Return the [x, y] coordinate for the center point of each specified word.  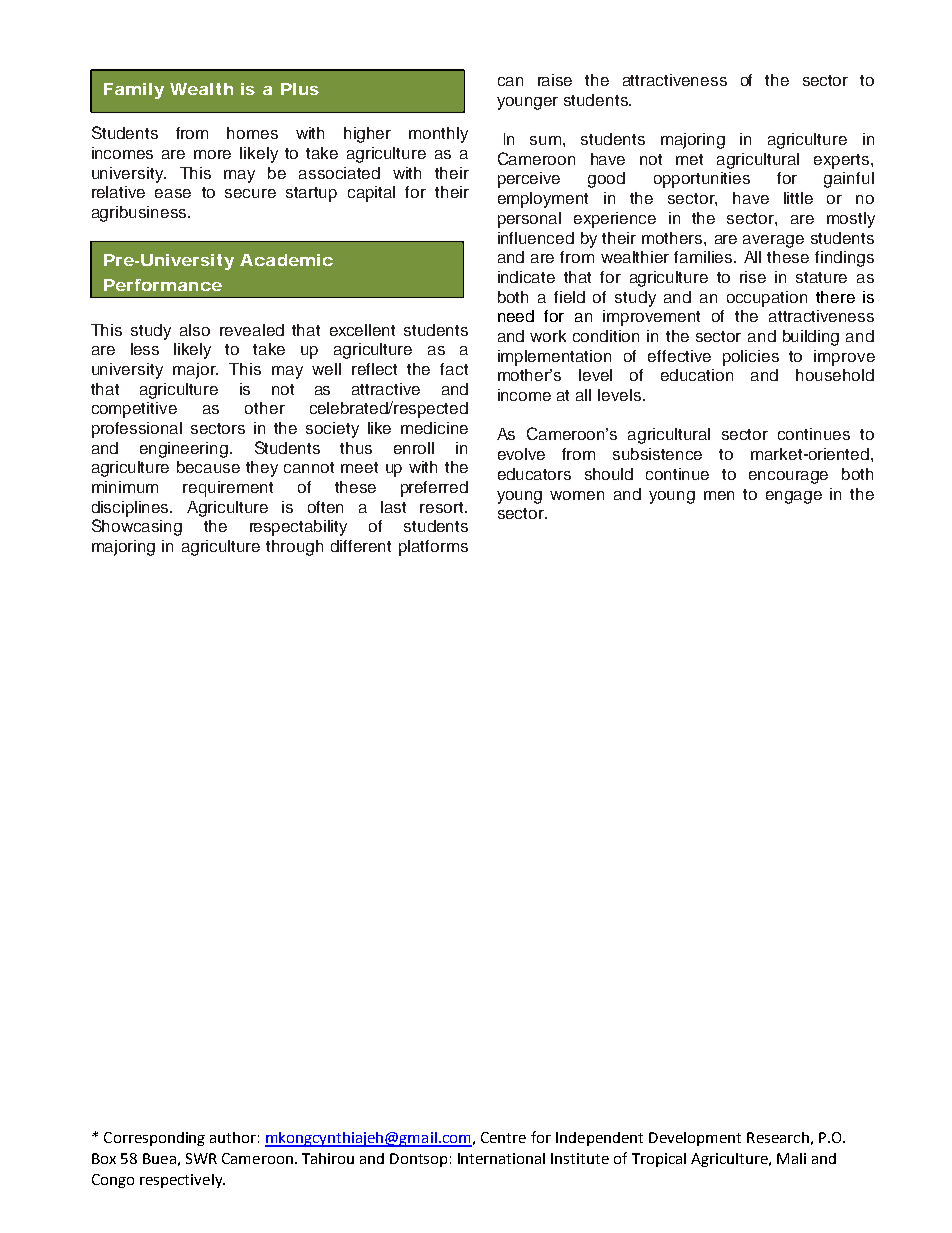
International [501, 1158]
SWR [201, 1158]
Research [778, 1137]
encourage [788, 477]
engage [794, 497]
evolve [521, 454]
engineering [184, 450]
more [212, 154]
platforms [433, 548]
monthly [438, 135]
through [294, 548]
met [689, 159]
